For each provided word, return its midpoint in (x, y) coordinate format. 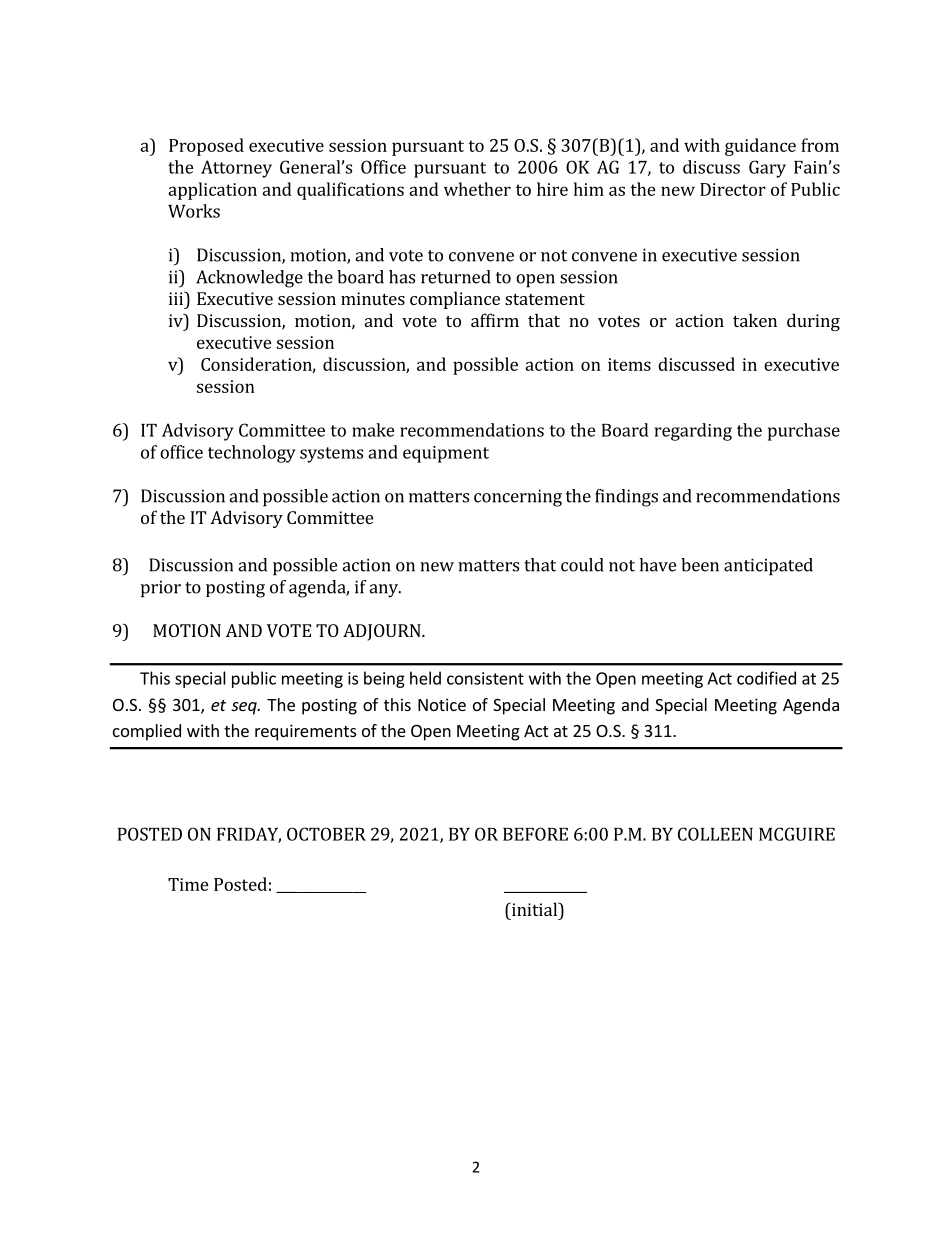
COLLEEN (715, 834)
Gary (767, 169)
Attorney (236, 169)
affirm (495, 320)
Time (188, 884)
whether (477, 189)
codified (766, 678)
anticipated (768, 567)
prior (161, 589)
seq (245, 708)
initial (535, 909)
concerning (518, 498)
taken (755, 320)
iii (177, 298)
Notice (442, 704)
